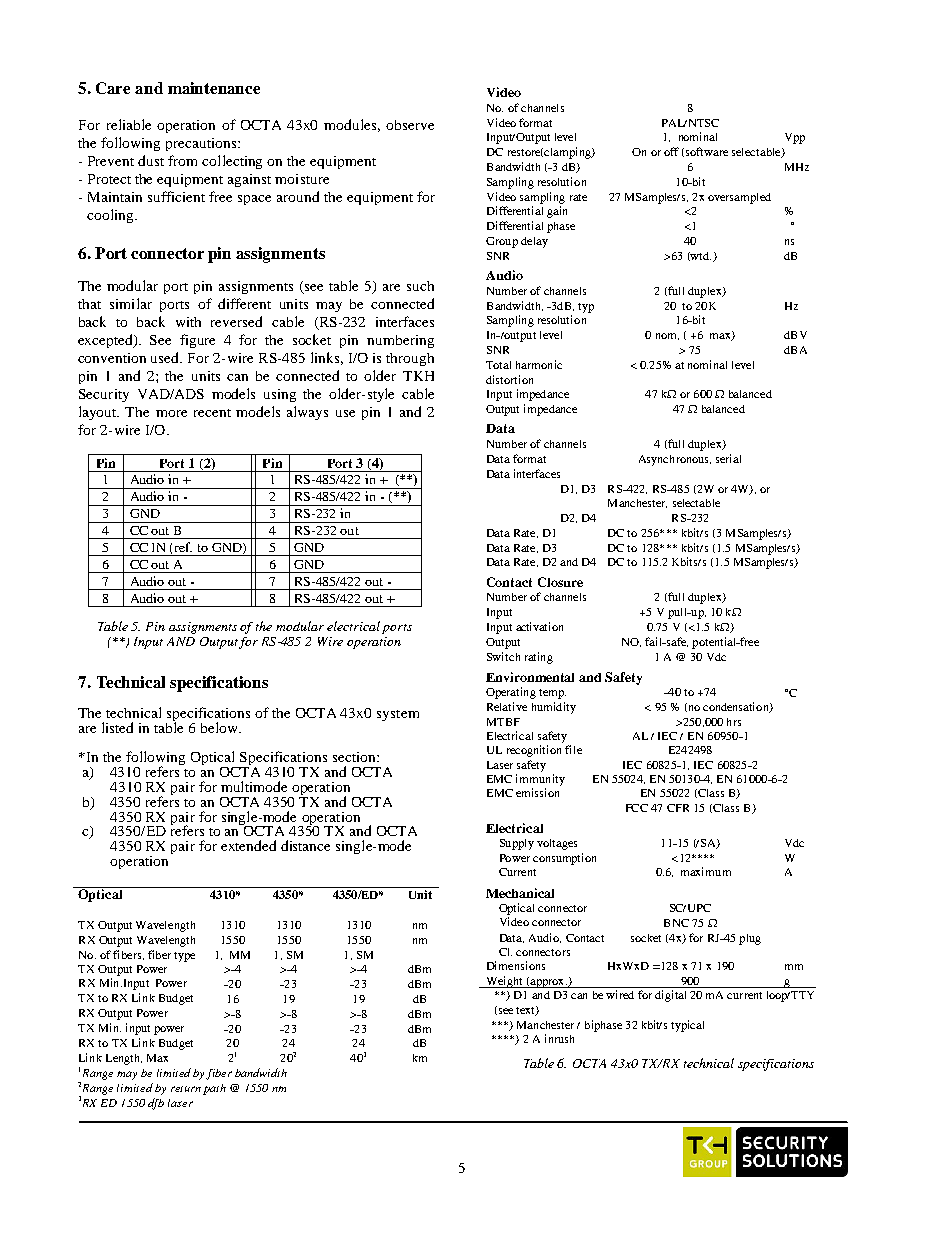 This image has width=952, height=1233. What do you see at coordinates (186, 1089) in the image?
I see `return` at bounding box center [186, 1089].
